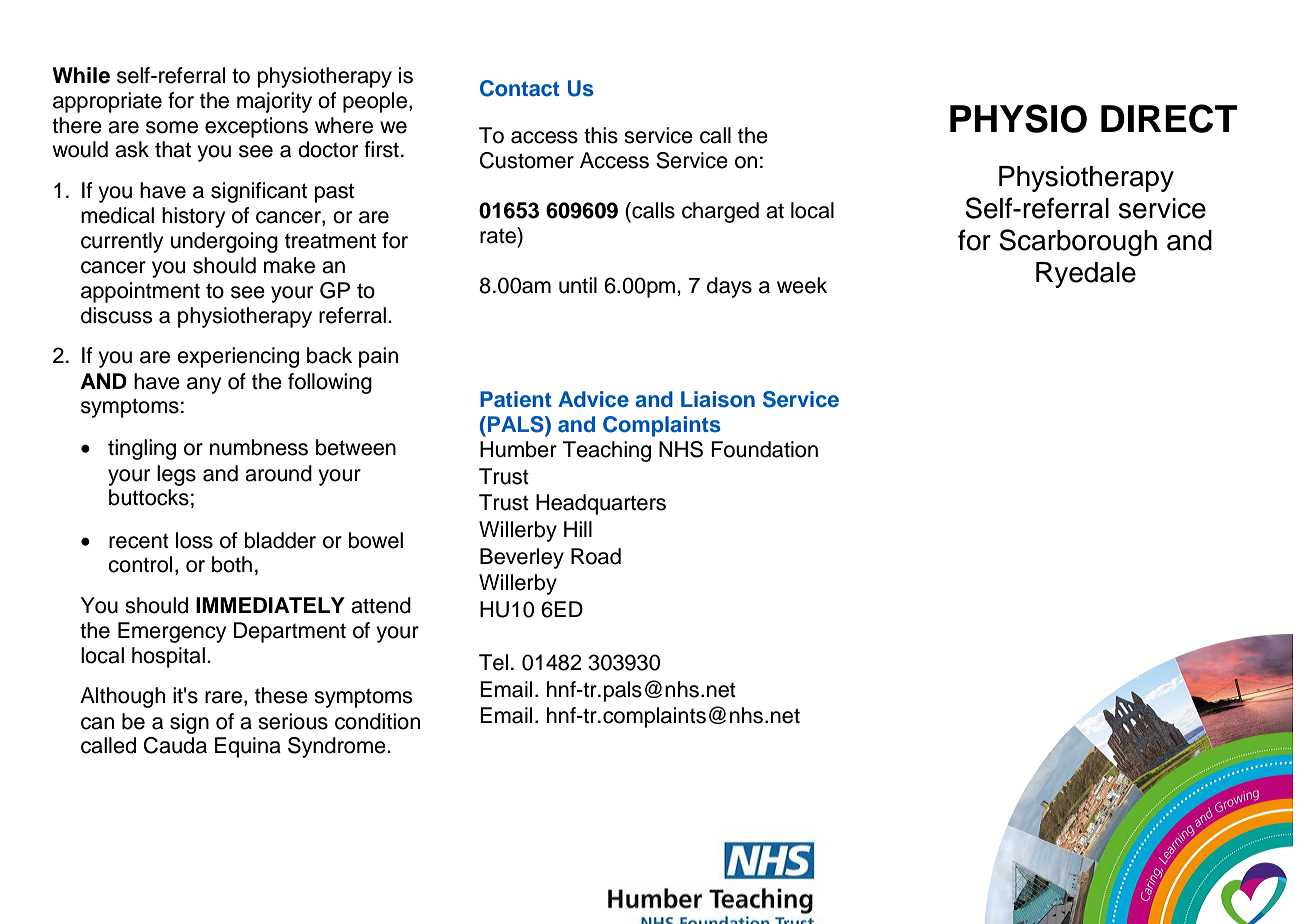 The width and height of the screenshot is (1308, 924). I want to click on appointment, so click(140, 292).
